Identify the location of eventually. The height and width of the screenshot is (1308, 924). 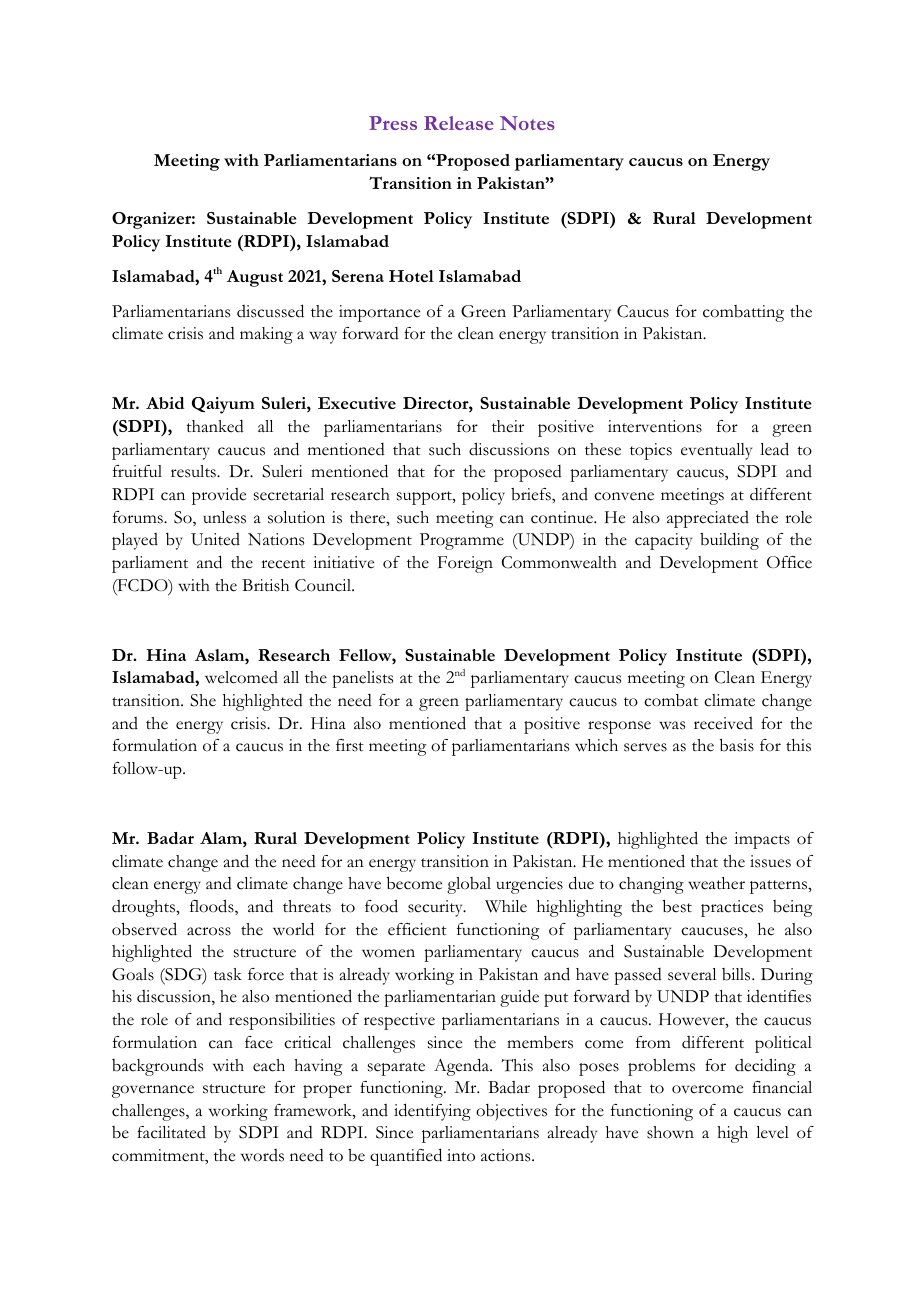
(716, 451).
